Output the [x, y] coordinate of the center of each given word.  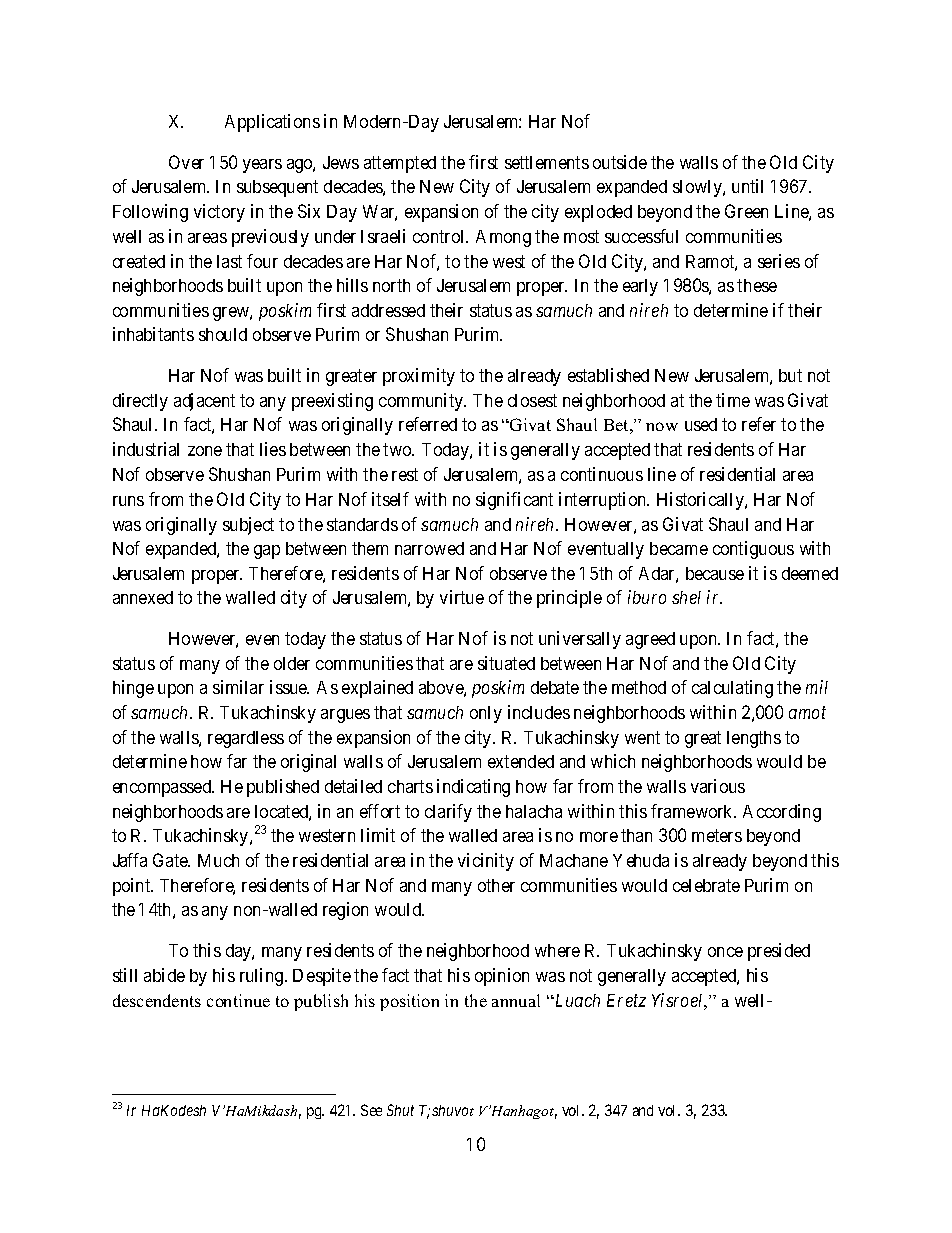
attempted [400, 164]
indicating [473, 788]
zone [205, 451]
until [747, 186]
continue [238, 1000]
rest [405, 474]
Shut [400, 1110]
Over [186, 162]
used [701, 424]
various [718, 786]
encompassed [163, 788]
